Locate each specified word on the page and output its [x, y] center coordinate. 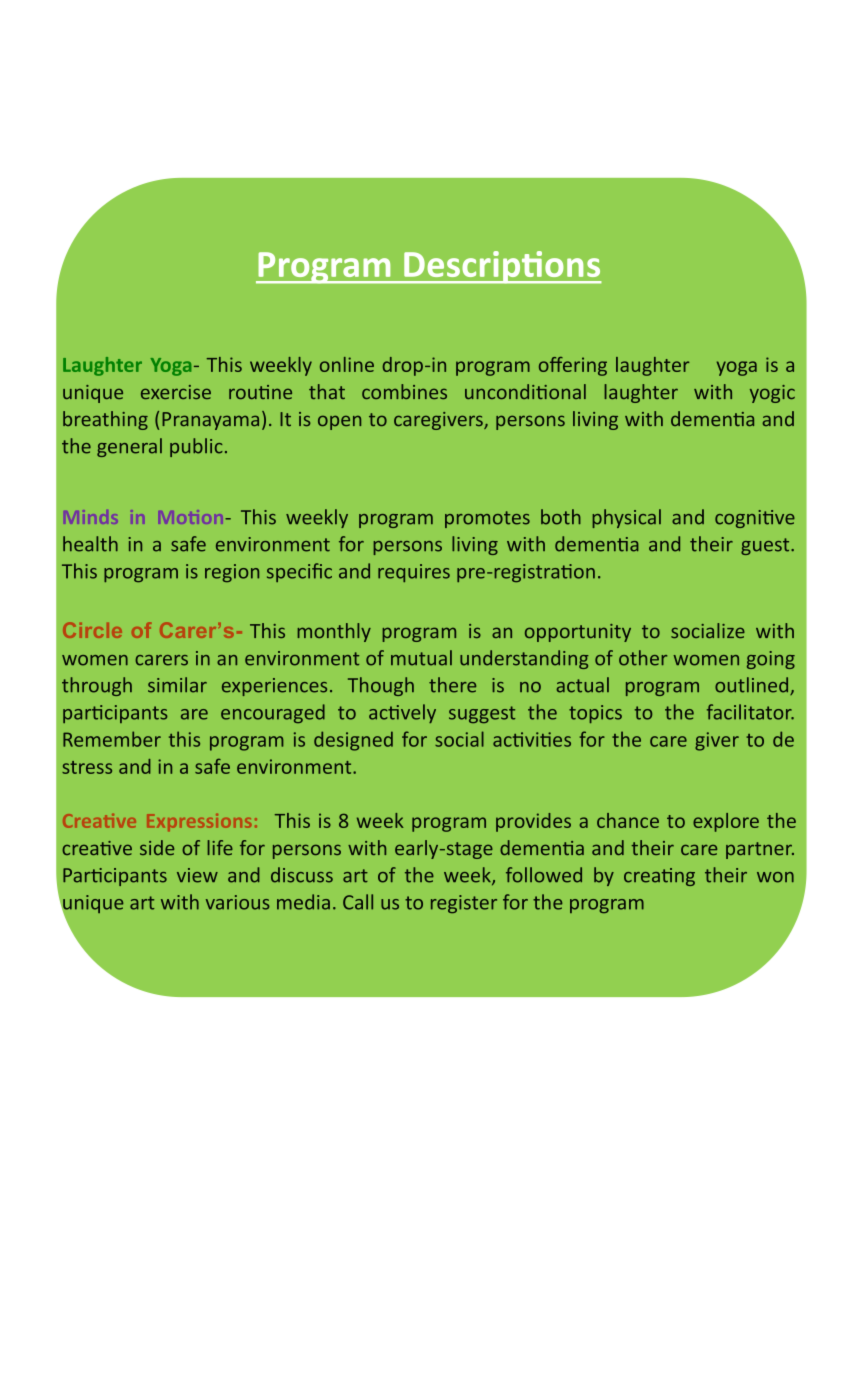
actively [402, 713]
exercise [176, 392]
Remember [112, 739]
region [232, 573]
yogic [772, 394]
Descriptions [502, 267]
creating [659, 877]
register [464, 904]
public [196, 447]
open [339, 422]
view [197, 875]
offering [573, 366]
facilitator [750, 712]
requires [414, 573]
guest [766, 546]
